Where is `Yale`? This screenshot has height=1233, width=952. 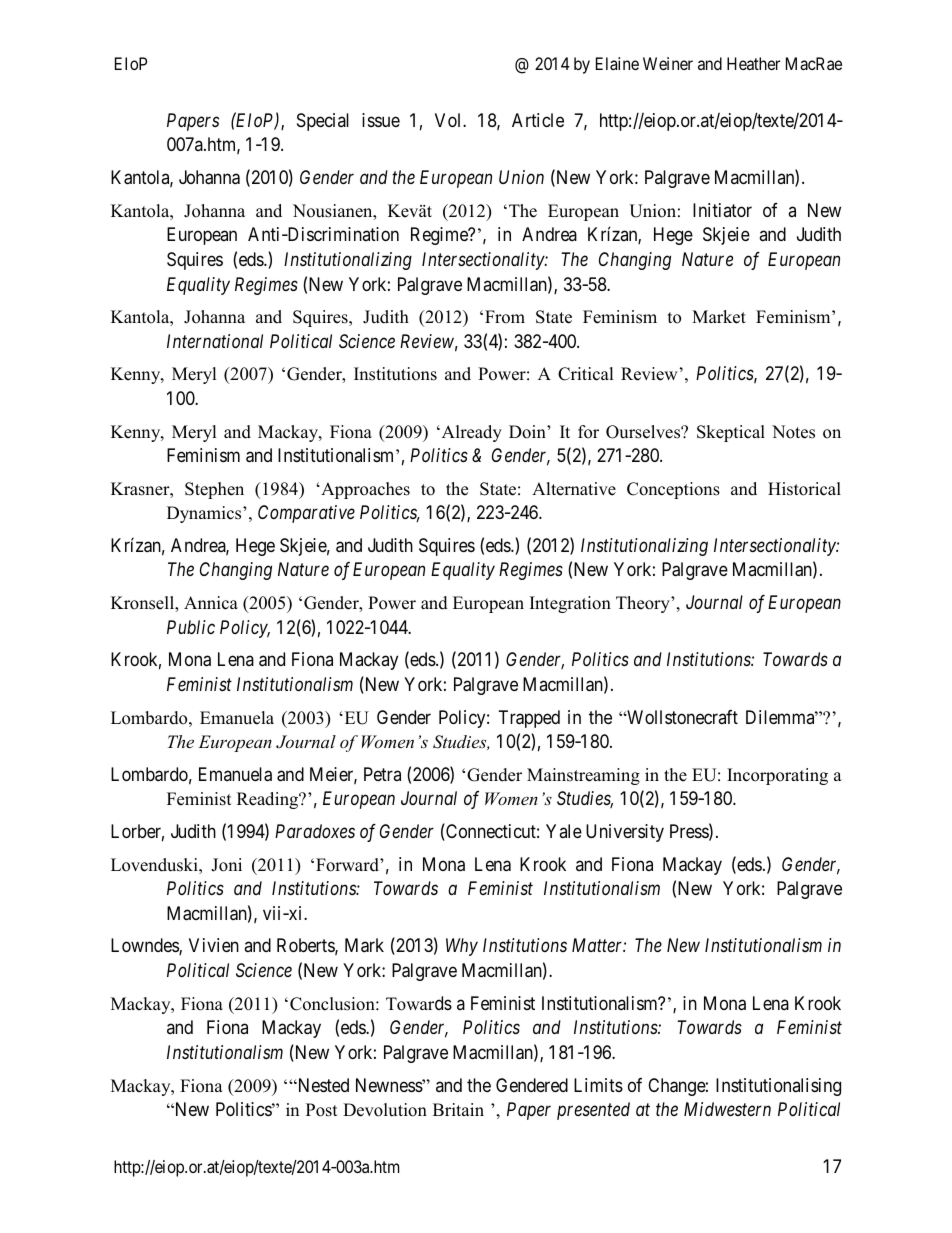
Yale is located at coordinates (564, 831).
